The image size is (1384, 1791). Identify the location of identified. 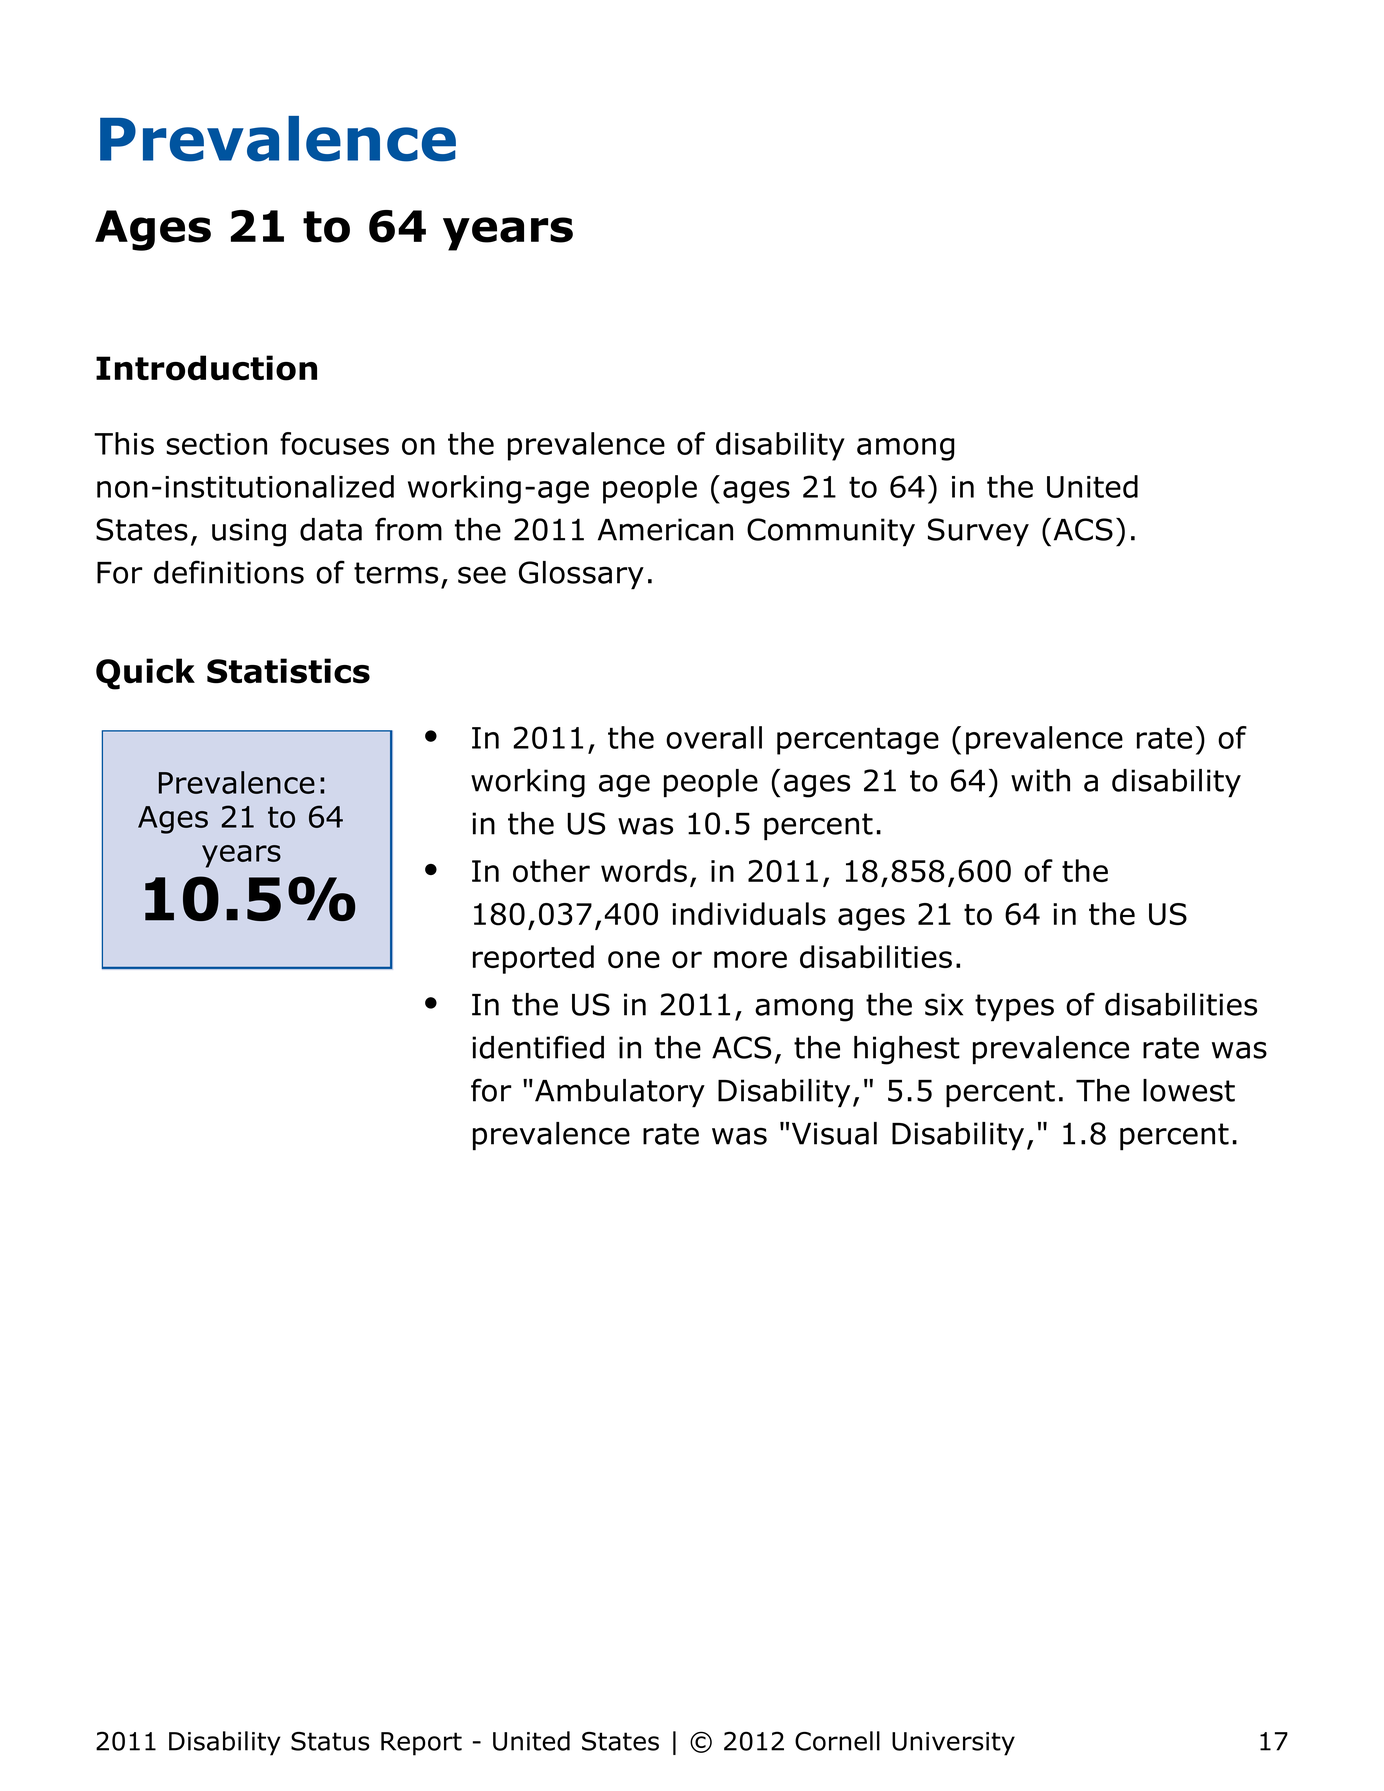
(538, 1047).
